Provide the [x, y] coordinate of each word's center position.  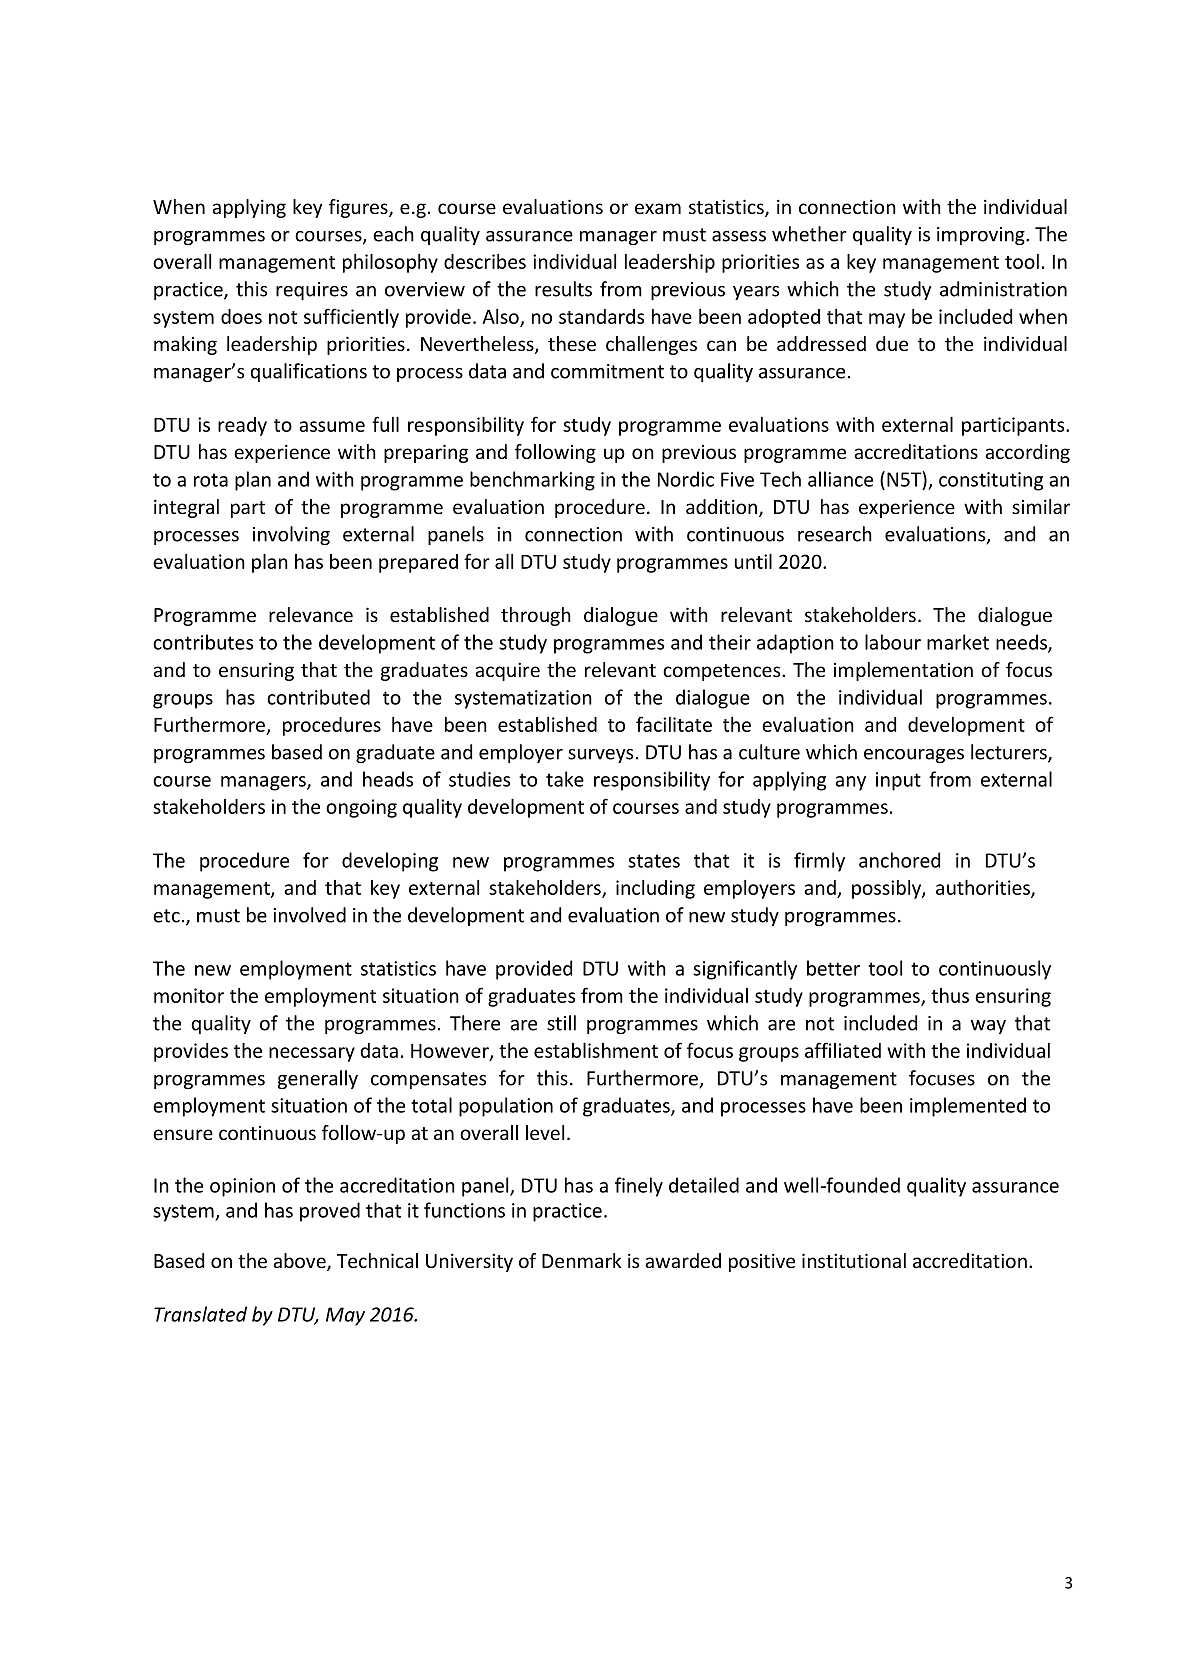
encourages [914, 756]
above [300, 1262]
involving [291, 535]
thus [950, 995]
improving [982, 236]
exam [658, 208]
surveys [600, 756]
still [561, 1023]
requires [312, 291]
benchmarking [532, 481]
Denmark [581, 1260]
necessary [312, 1054]
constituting [991, 481]
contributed [318, 697]
